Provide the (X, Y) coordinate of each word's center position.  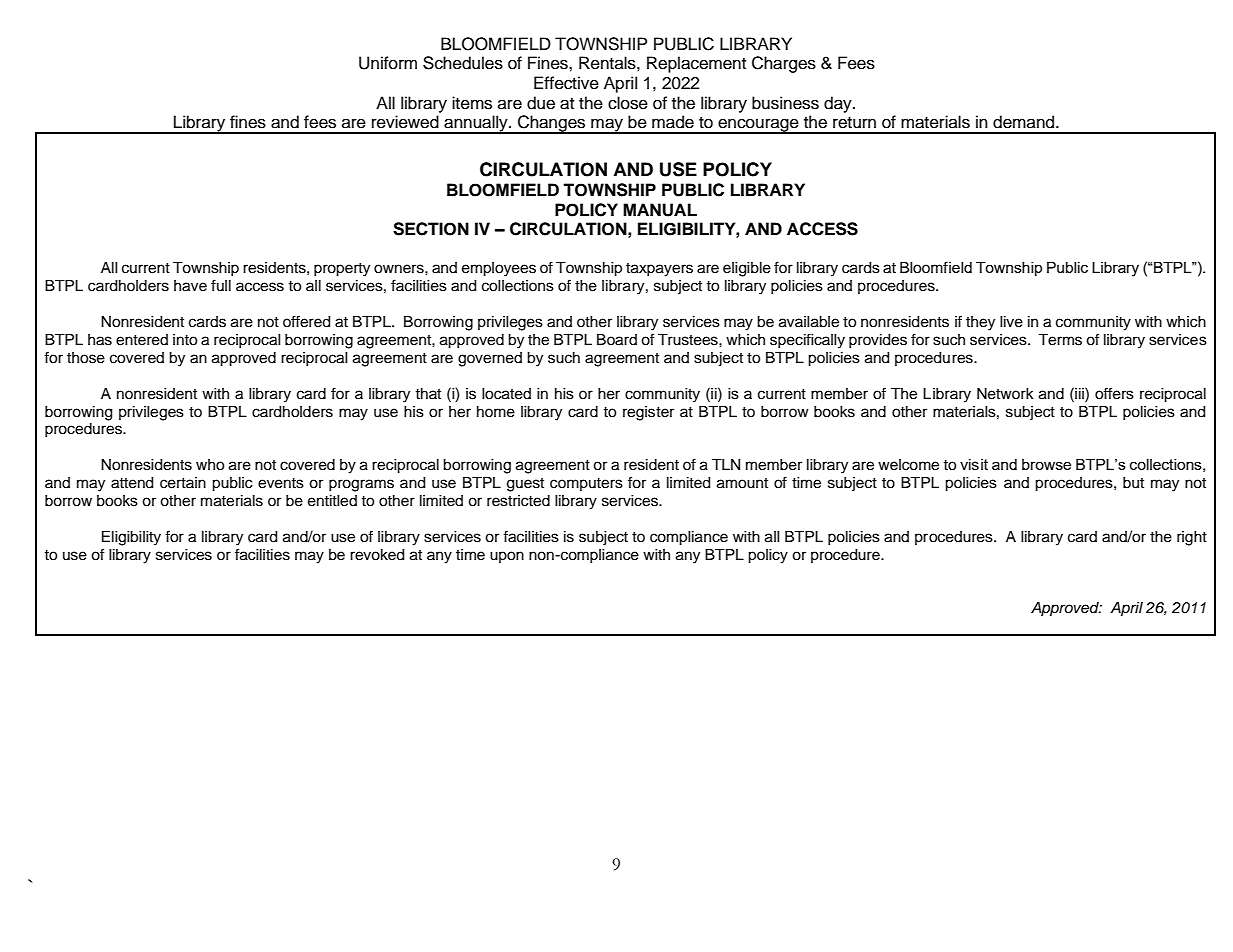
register (648, 413)
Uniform (388, 63)
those (86, 358)
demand (1025, 122)
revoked (377, 555)
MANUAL (660, 210)
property (342, 270)
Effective (566, 83)
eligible (747, 269)
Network (1005, 394)
